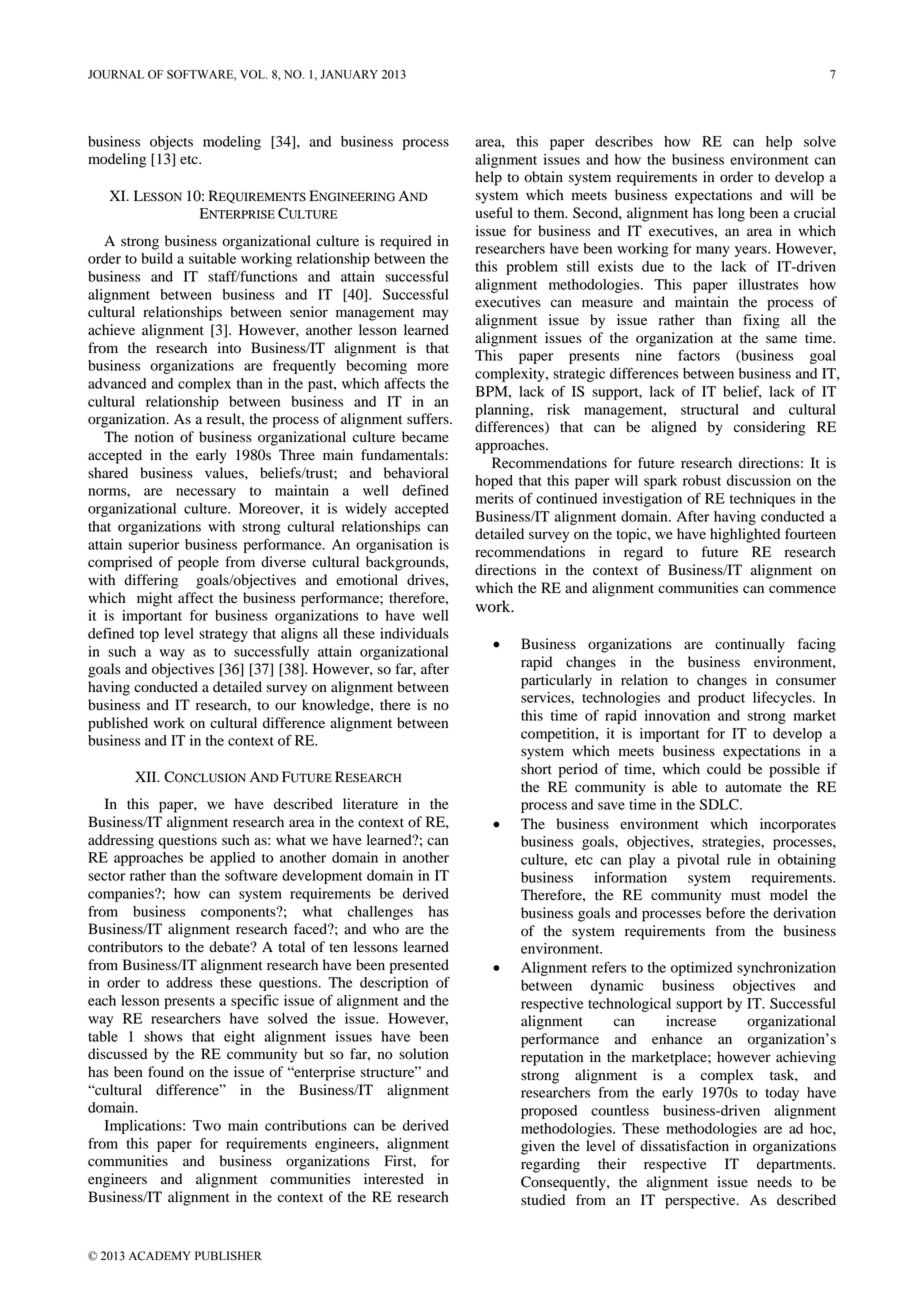 The width and height of the document is (924, 1308). Describe the element at coordinates (394, 1179) in the document. I see `interested` at that location.
